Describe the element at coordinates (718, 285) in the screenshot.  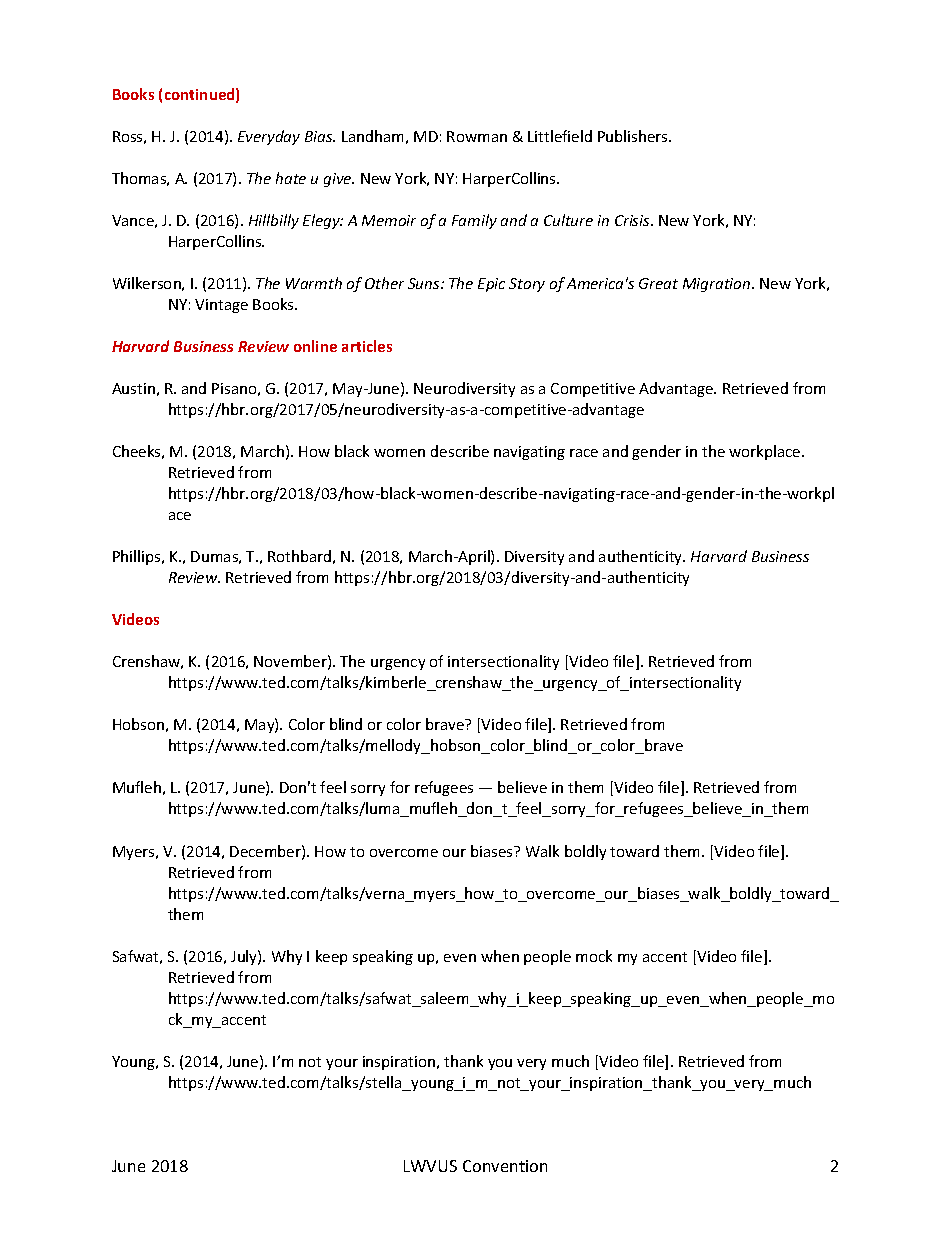
I see `Migration` at that location.
